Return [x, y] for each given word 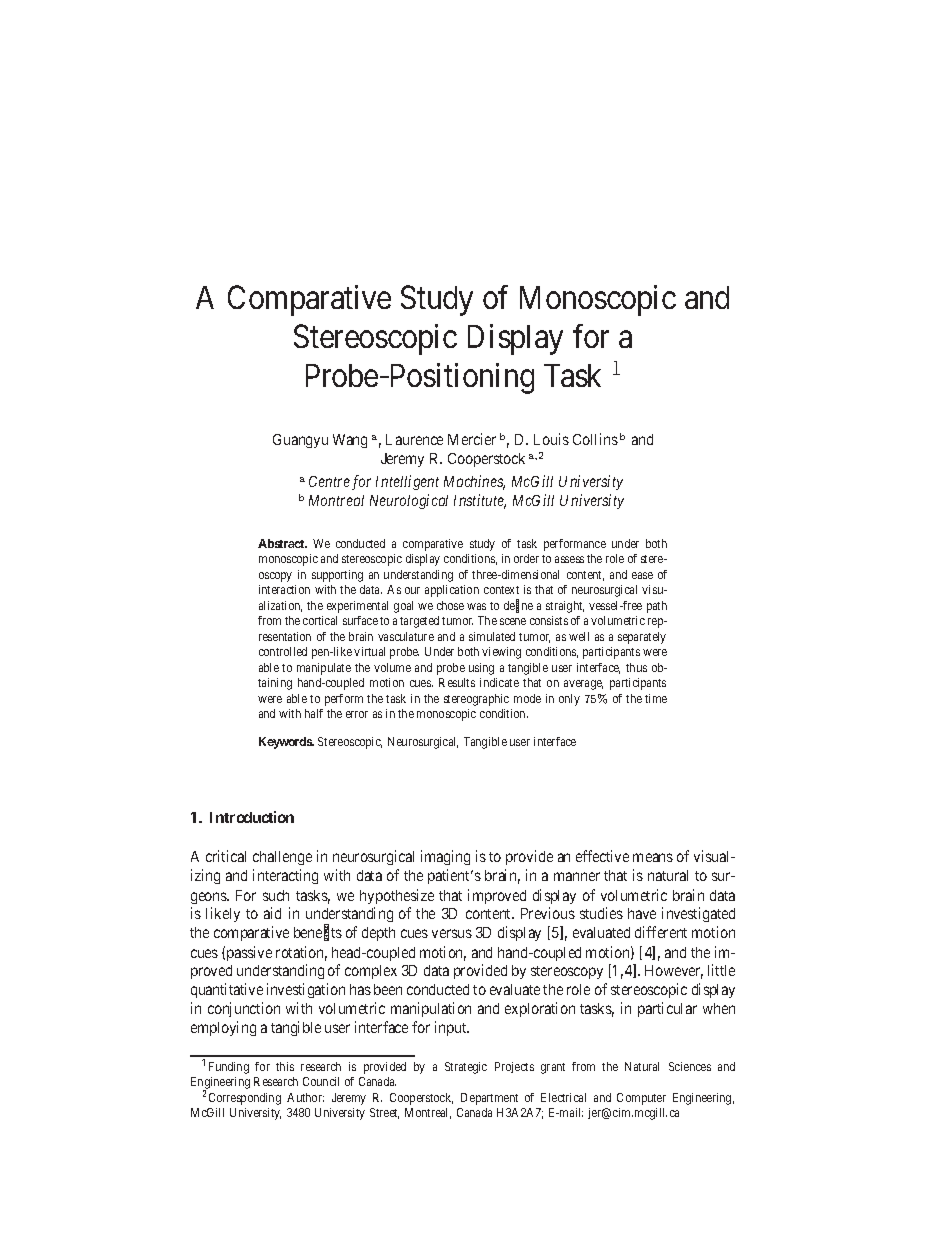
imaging [445, 857]
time [656, 698]
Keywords [286, 743]
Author [305, 1097]
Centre [329, 481]
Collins [595, 439]
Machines [474, 482]
